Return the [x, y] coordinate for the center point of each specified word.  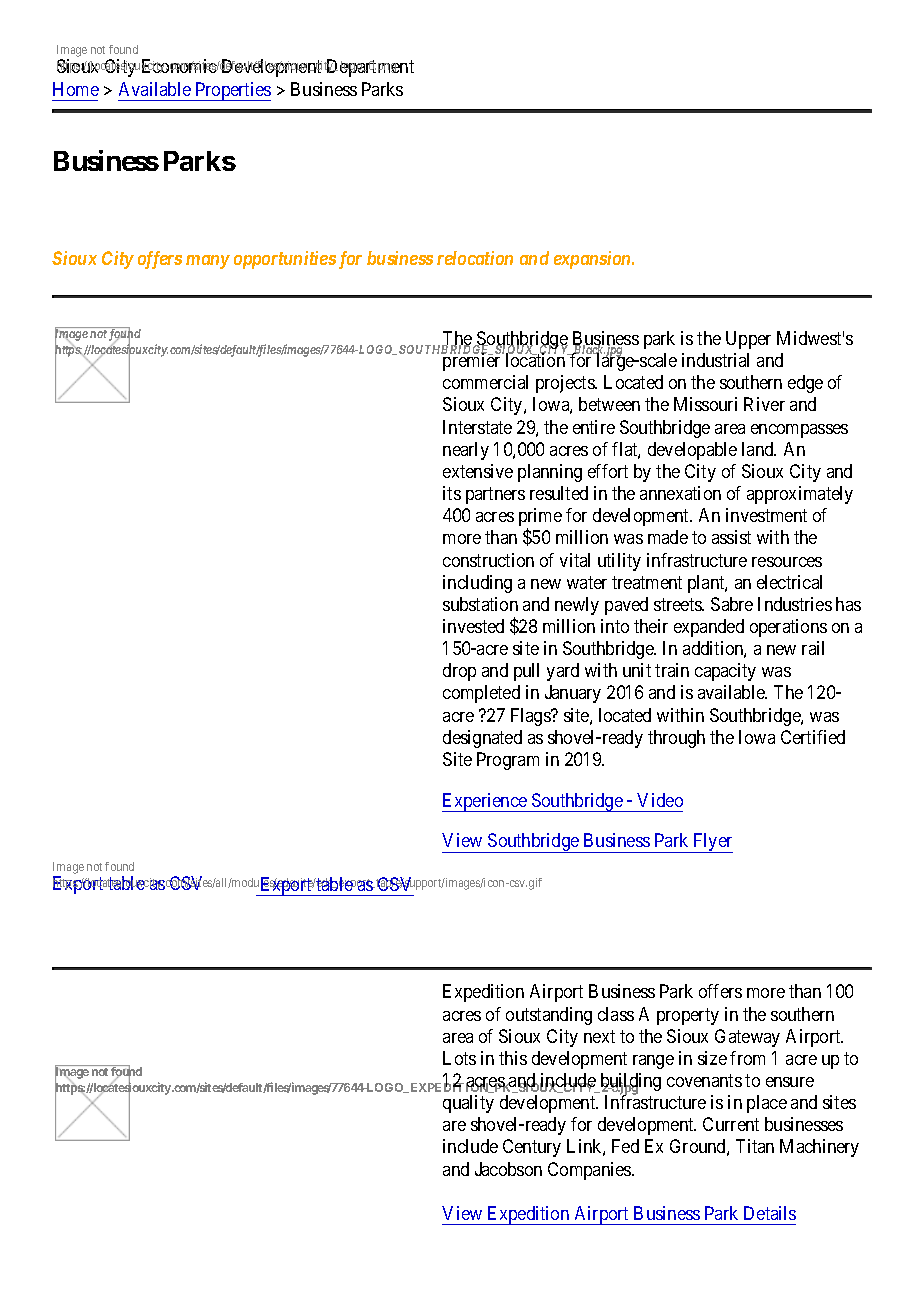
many [208, 262]
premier [472, 361]
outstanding [549, 1016]
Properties [232, 91]
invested [473, 626]
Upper [748, 340]
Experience [485, 802]
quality [468, 1104]
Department [369, 68]
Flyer [712, 843]
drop [459, 672]
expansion [593, 260]
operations [788, 628]
